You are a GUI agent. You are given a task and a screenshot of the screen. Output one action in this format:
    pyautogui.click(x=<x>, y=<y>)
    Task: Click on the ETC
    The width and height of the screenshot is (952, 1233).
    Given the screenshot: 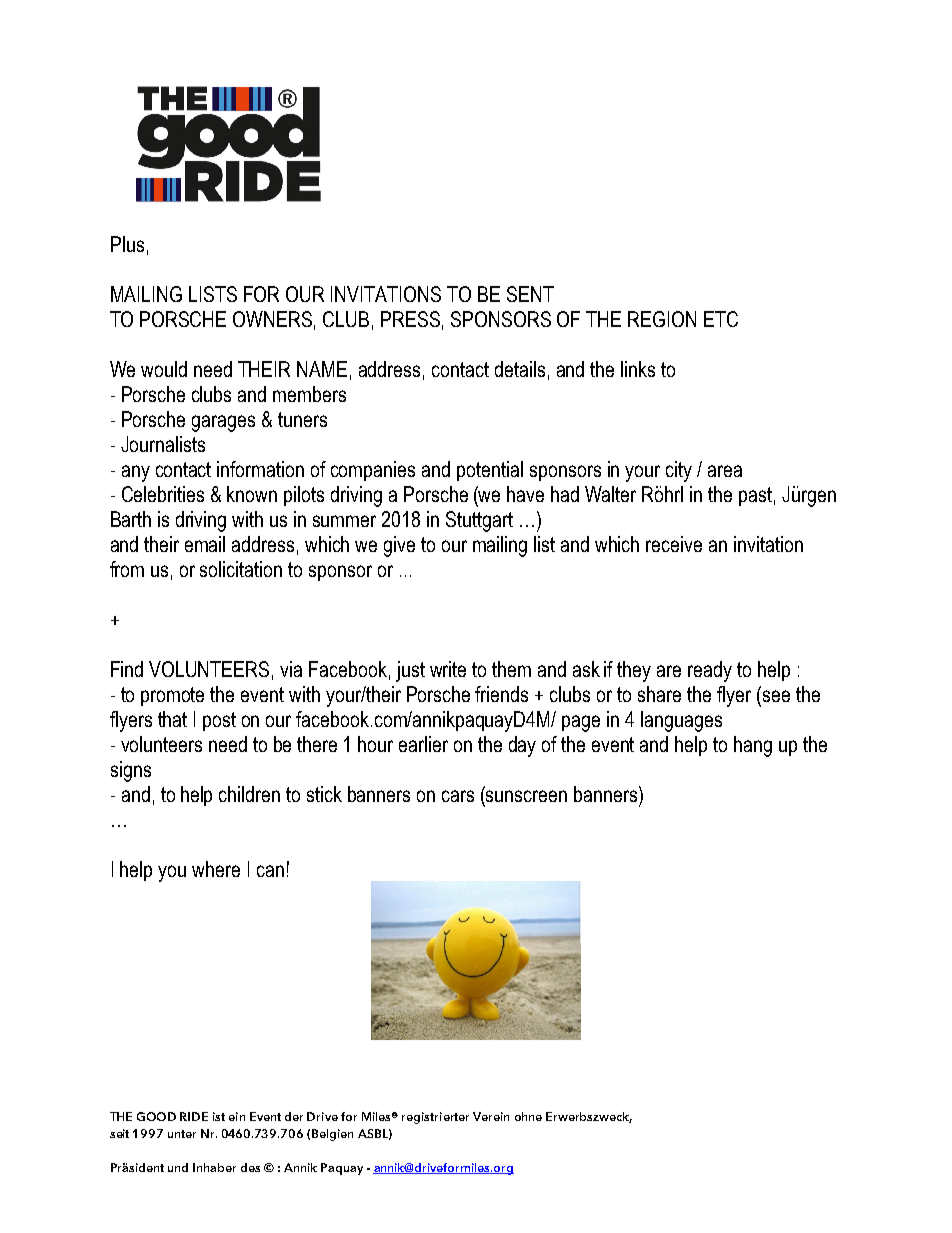 What is the action you would take?
    pyautogui.click(x=721, y=319)
